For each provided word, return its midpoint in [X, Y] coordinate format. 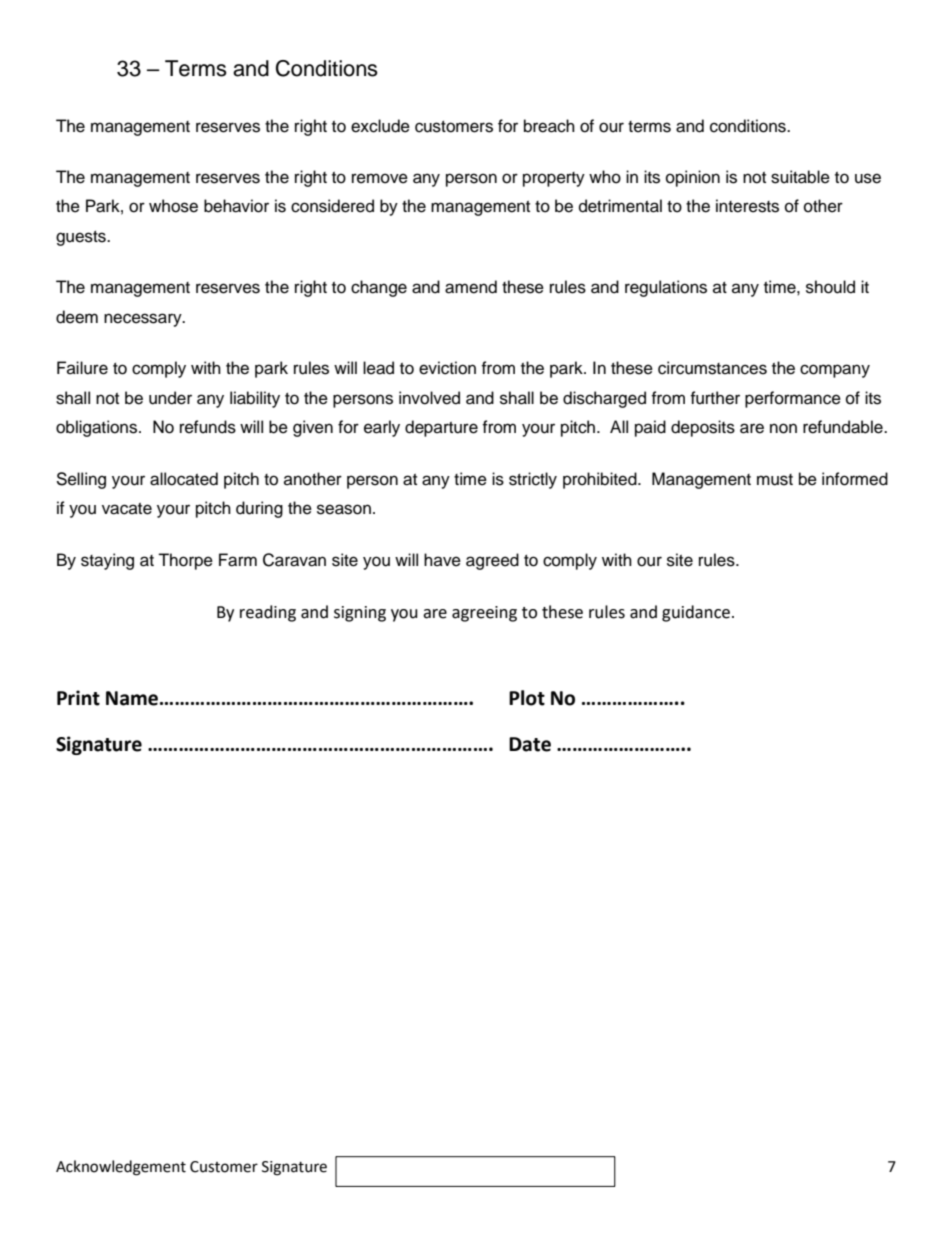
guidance [697, 613]
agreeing [484, 614]
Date [530, 744]
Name [132, 698]
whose [173, 206]
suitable [800, 177]
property [554, 179]
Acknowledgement [121, 1168]
